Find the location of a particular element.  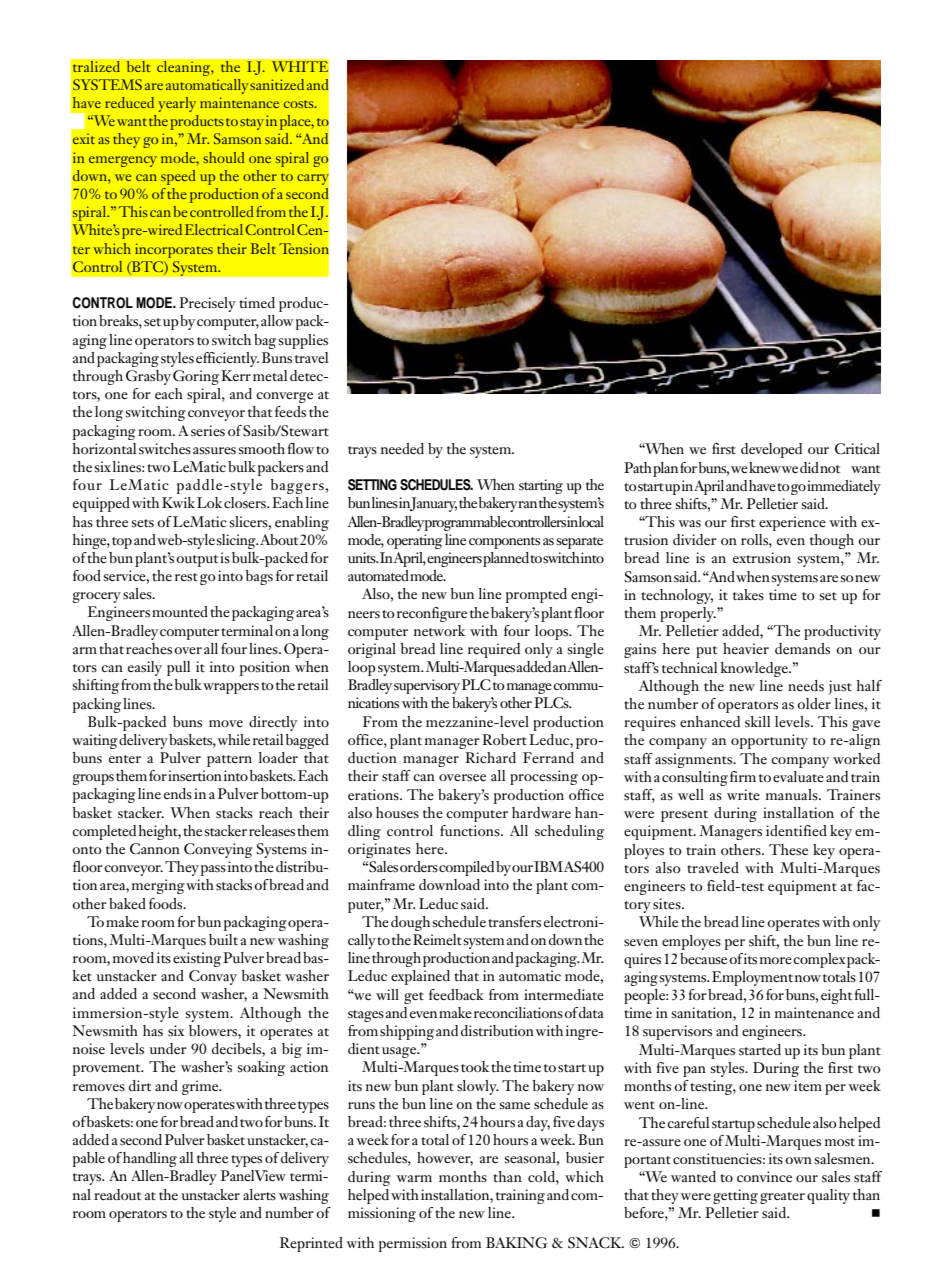

BAKING is located at coordinates (516, 1243).
